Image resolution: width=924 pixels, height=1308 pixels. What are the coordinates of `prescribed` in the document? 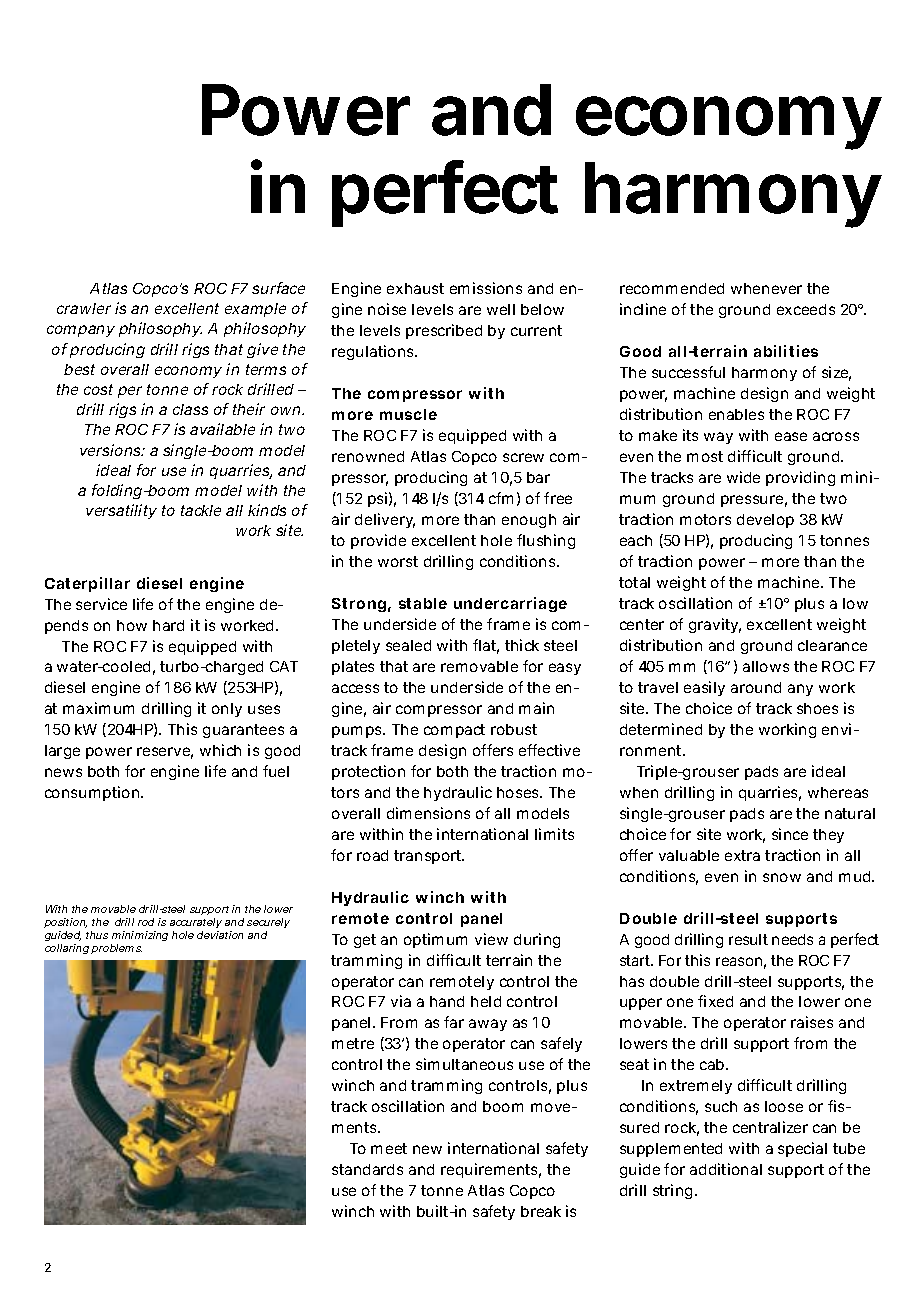 It's located at (444, 331).
